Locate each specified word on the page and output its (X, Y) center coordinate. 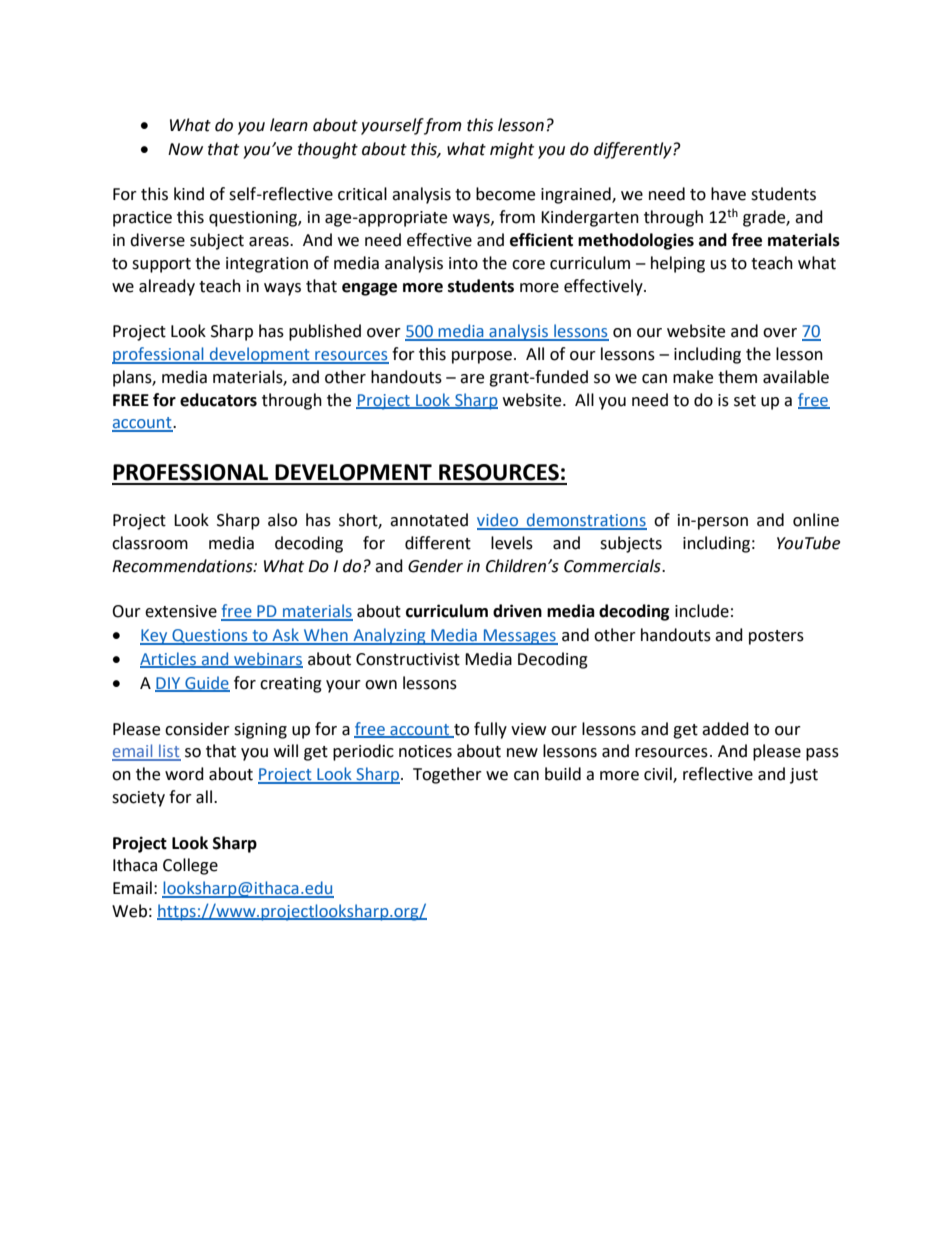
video (499, 521)
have (728, 194)
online (816, 520)
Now (185, 149)
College (190, 866)
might (512, 150)
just (804, 776)
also (282, 520)
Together (447, 775)
